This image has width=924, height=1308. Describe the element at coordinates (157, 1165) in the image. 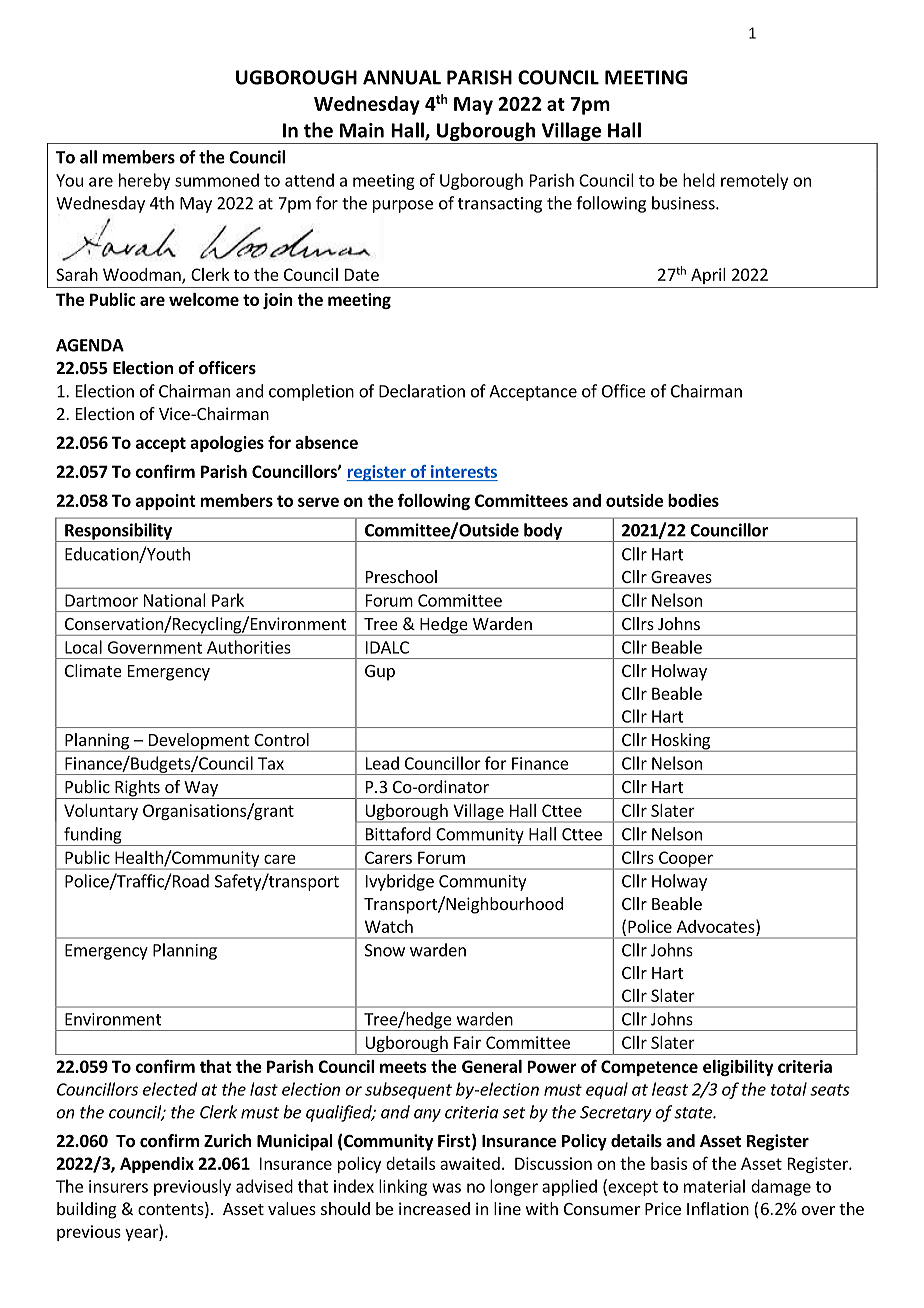

I see `Appendix` at that location.
